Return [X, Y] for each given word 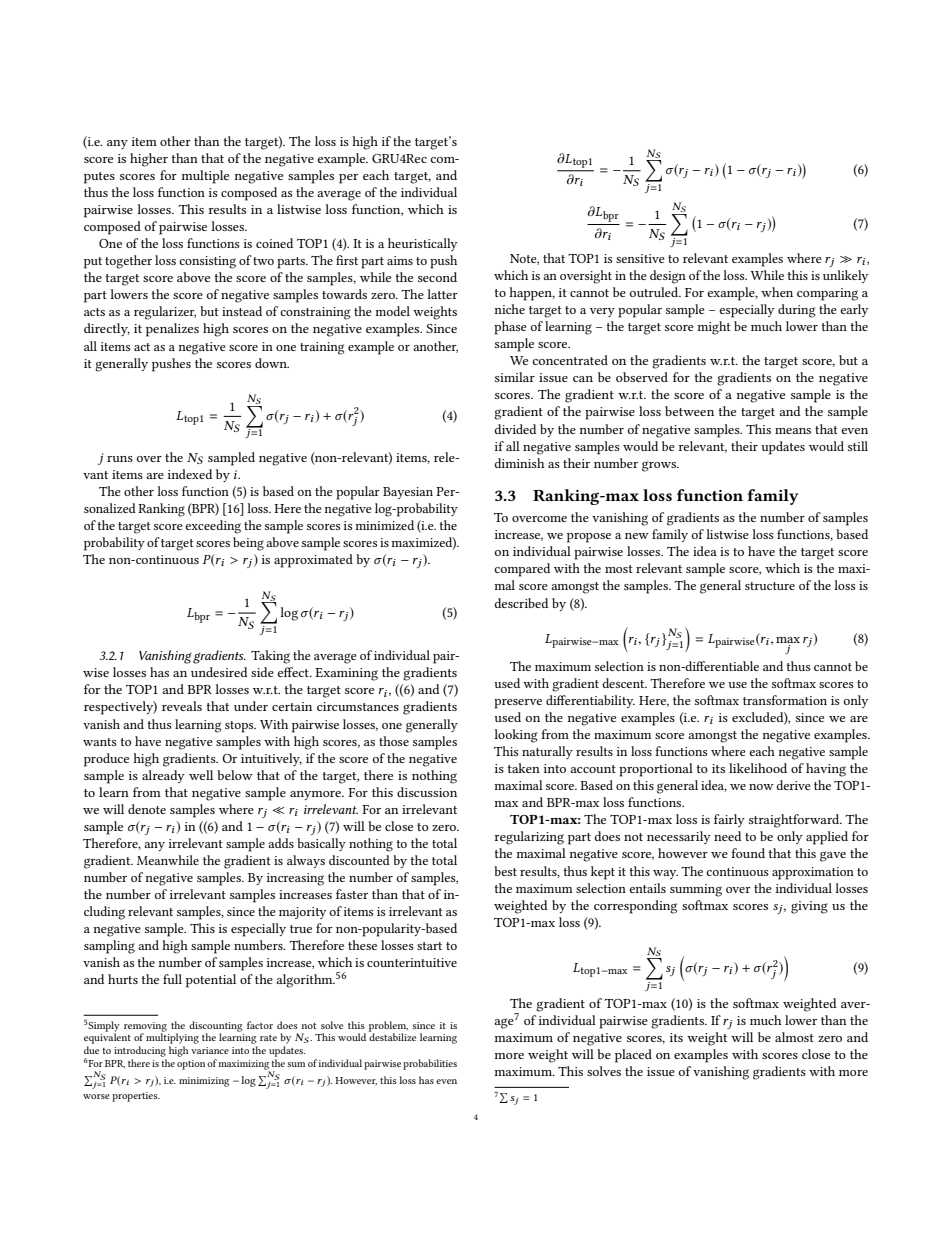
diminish [519, 463]
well [201, 775]
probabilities [430, 1064]
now [761, 787]
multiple [205, 177]
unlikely [845, 276]
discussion [427, 792]
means [793, 431]
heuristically [422, 244]
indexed [190, 474]
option [191, 1065]
